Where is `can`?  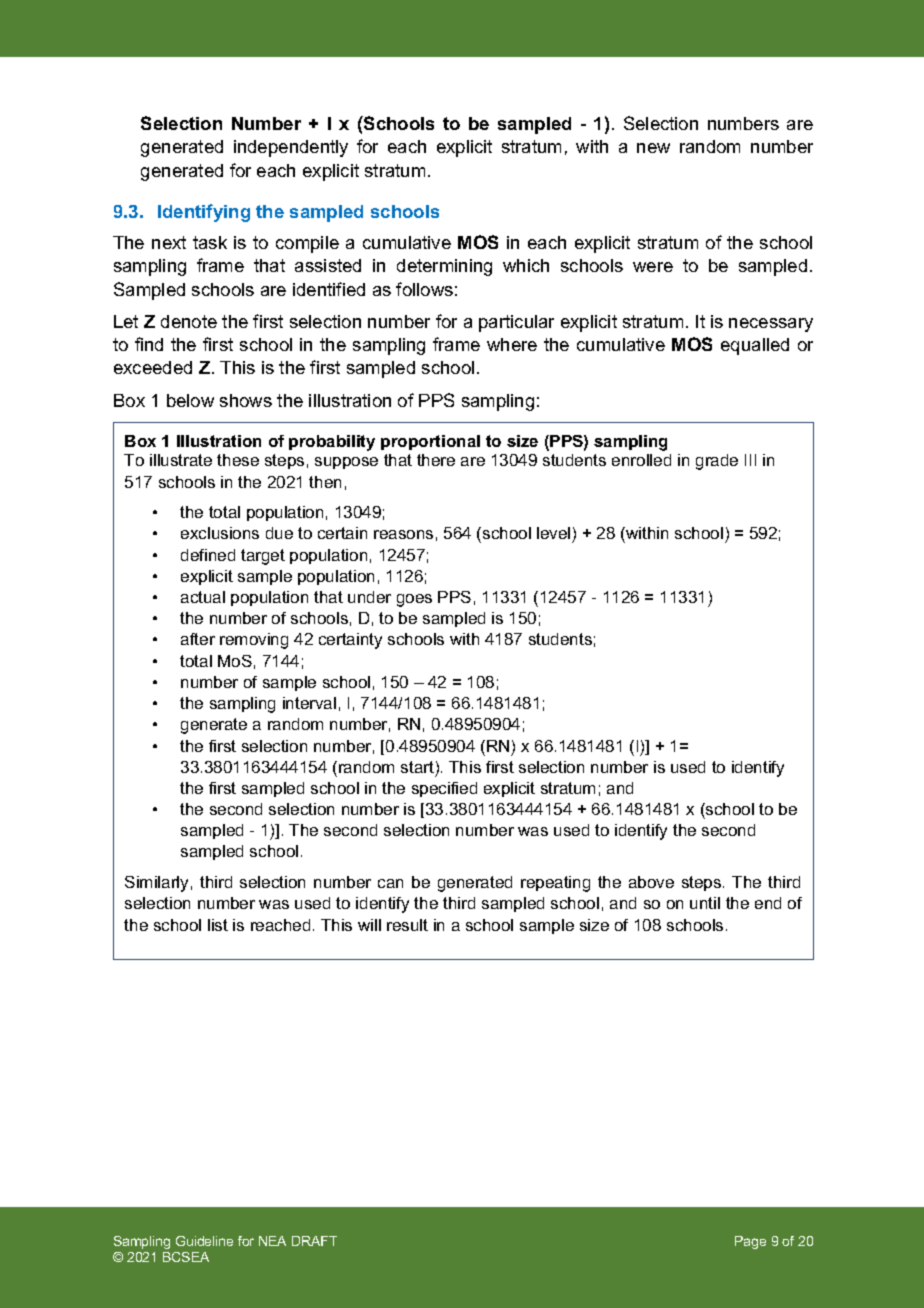
can is located at coordinates (390, 883).
